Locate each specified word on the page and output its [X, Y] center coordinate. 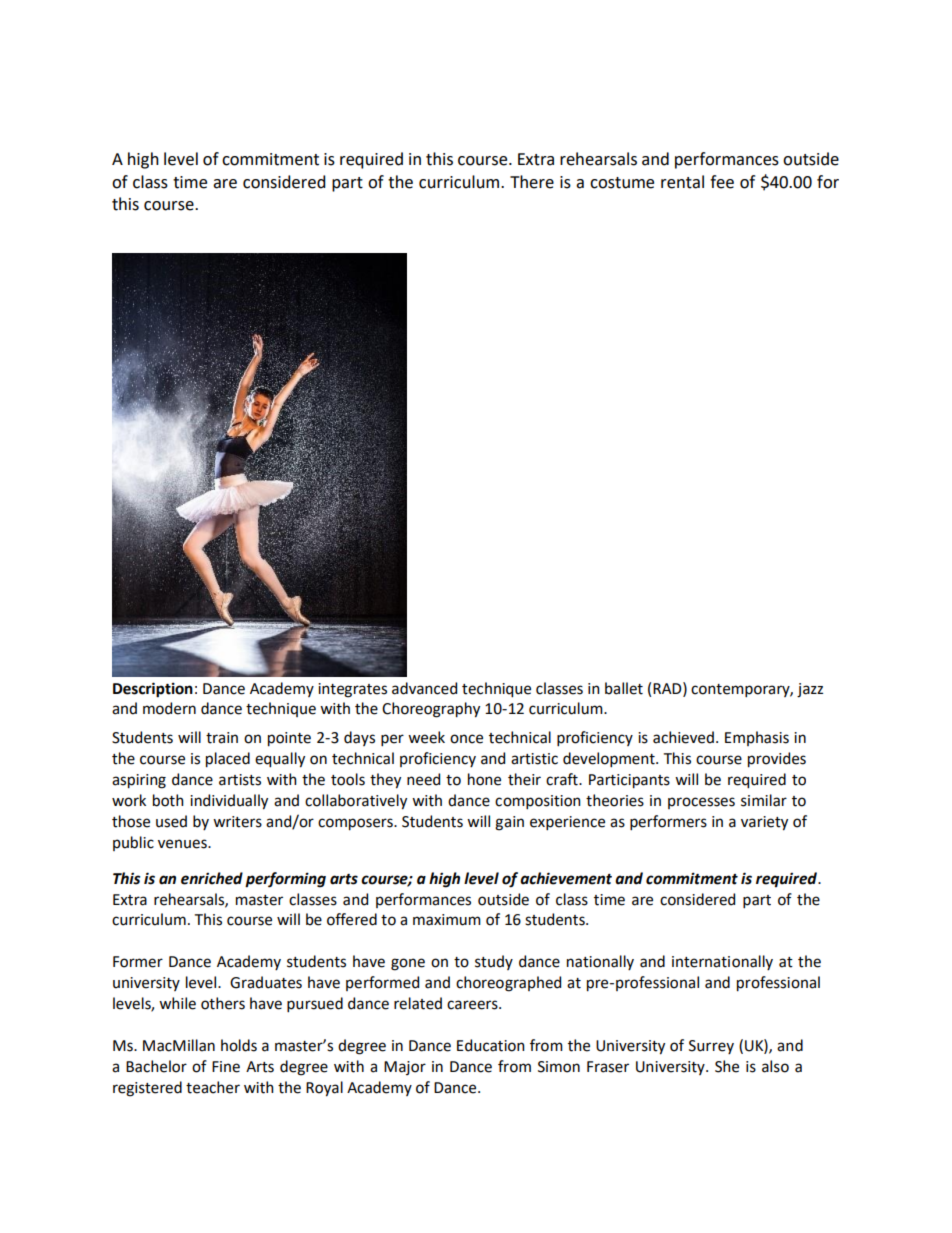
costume [622, 183]
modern [169, 708]
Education [491, 1045]
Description [153, 690]
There [532, 182]
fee [722, 182]
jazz [810, 690]
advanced [424, 688]
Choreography [431, 710]
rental [682, 182]
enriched [212, 878]
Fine [226, 1067]
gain [509, 823]
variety [764, 823]
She [727, 1066]
